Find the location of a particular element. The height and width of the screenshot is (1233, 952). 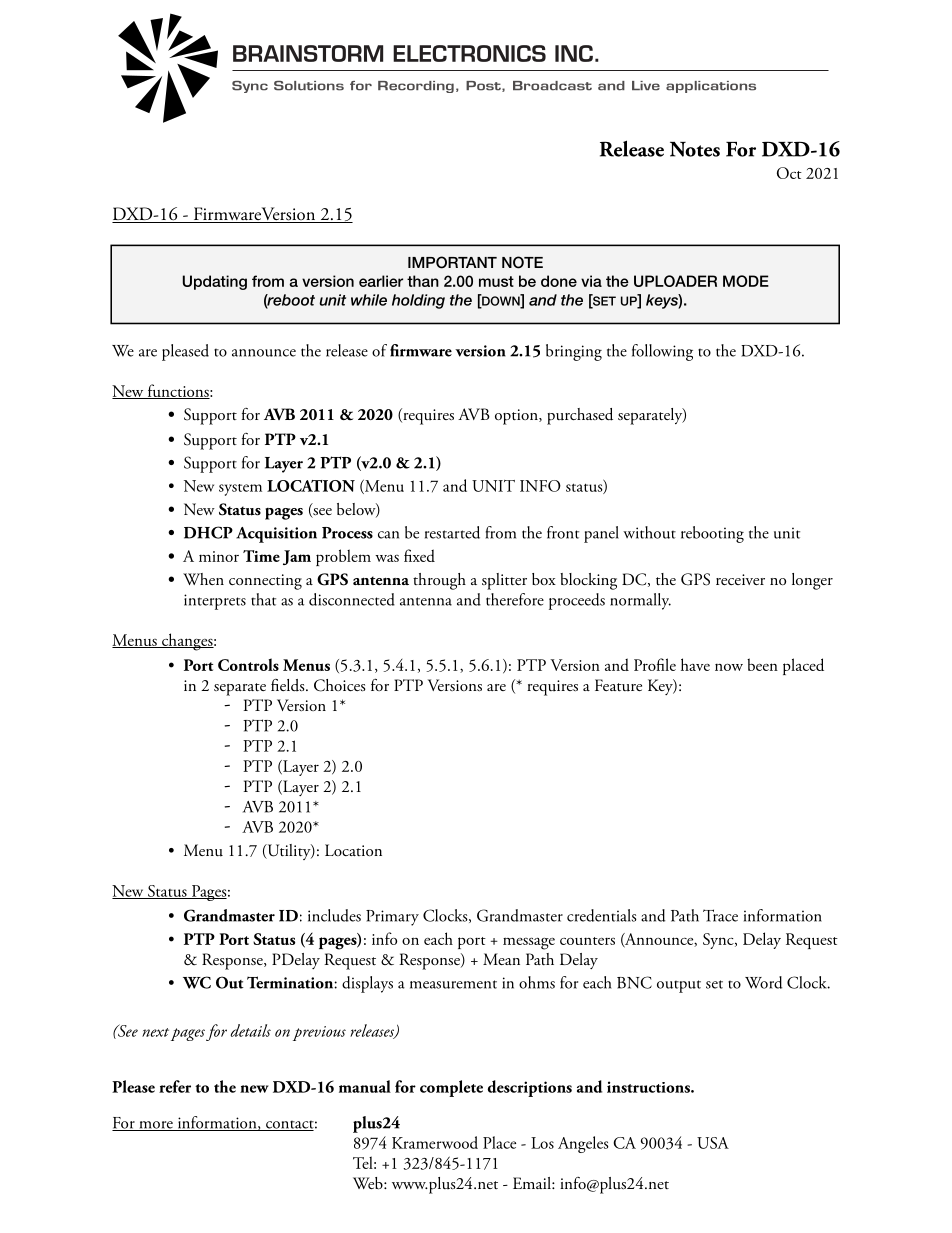

details is located at coordinates (250, 1030).
